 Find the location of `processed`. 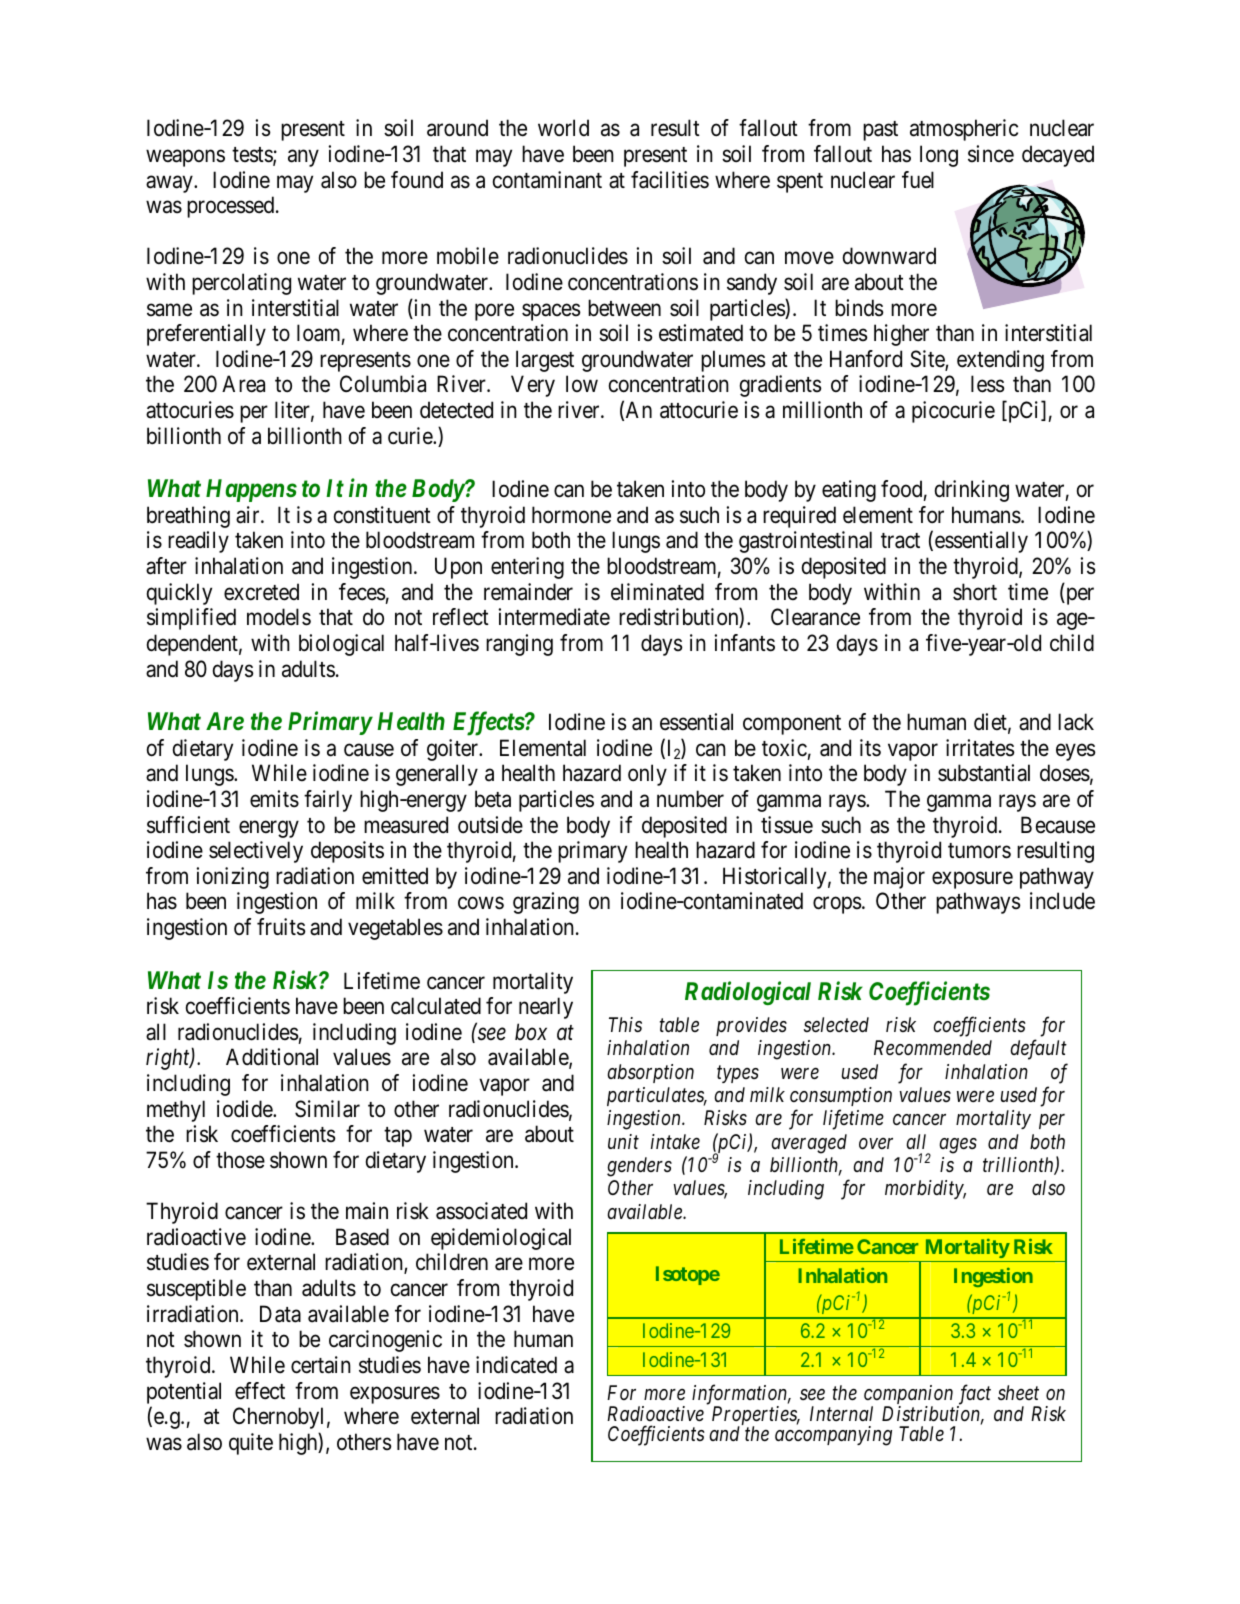

processed is located at coordinates (232, 207).
